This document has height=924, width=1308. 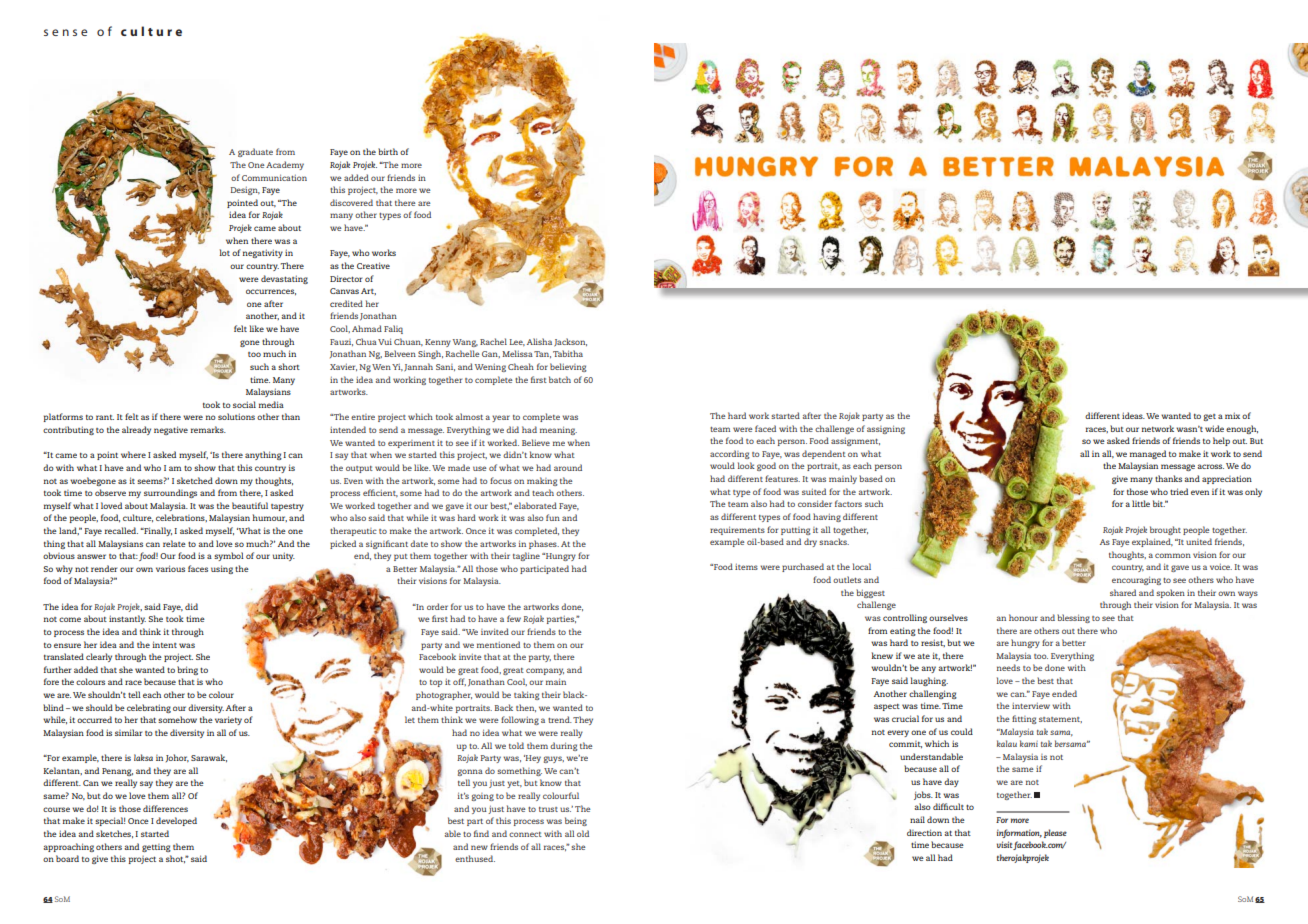 What do you see at coordinates (351, 202) in the document?
I see `discovered` at bounding box center [351, 202].
